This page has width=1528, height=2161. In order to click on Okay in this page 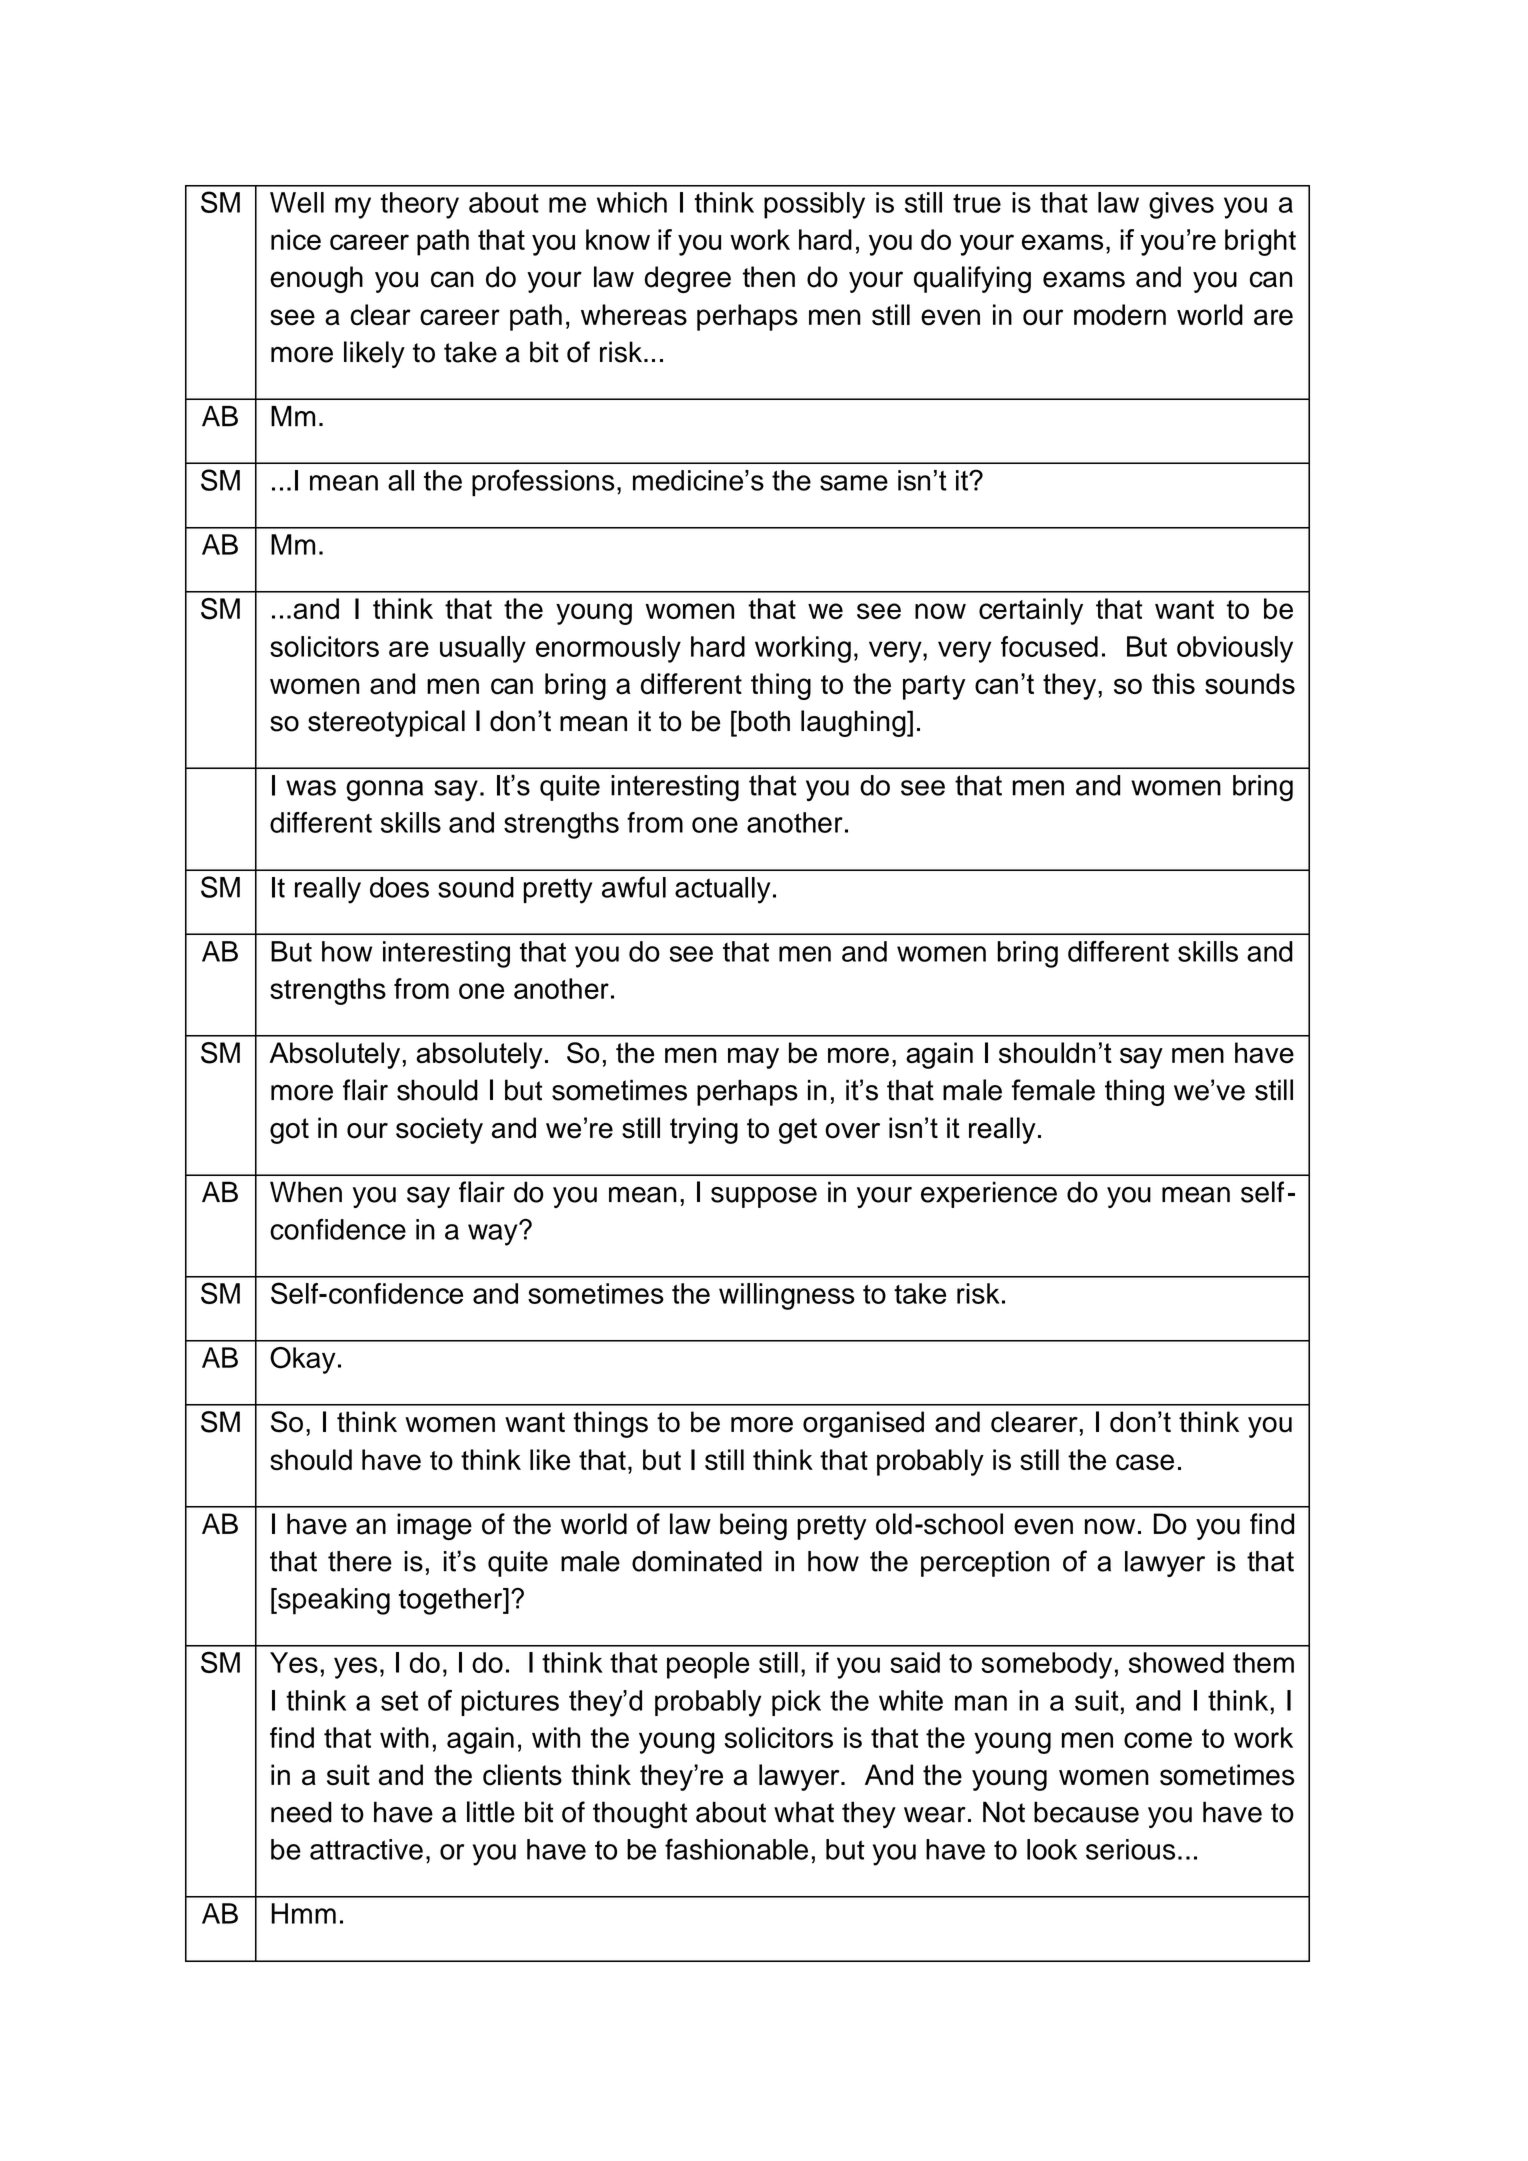, I will do `click(303, 1360)`.
